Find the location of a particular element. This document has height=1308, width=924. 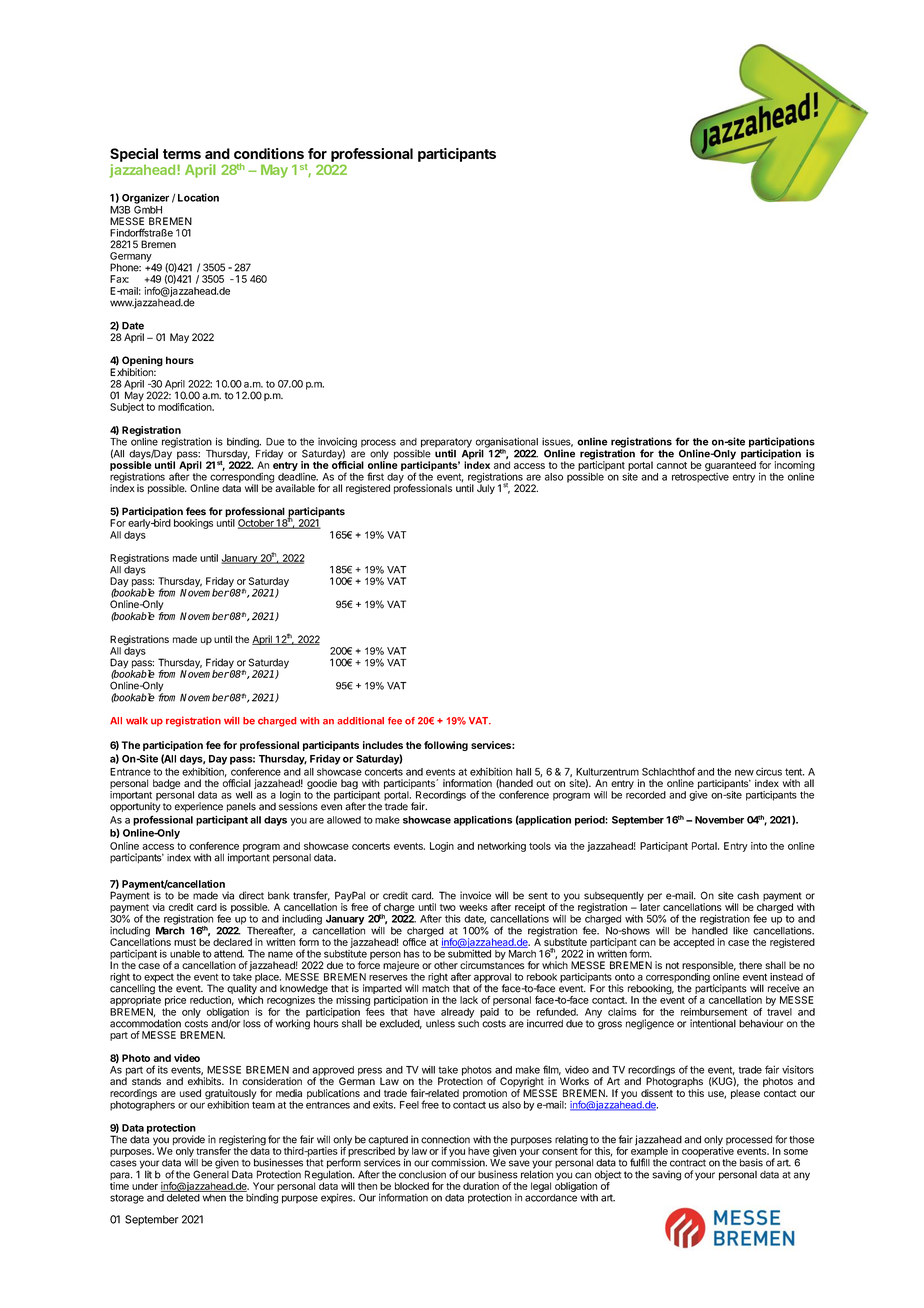

guaranteed is located at coordinates (730, 465).
